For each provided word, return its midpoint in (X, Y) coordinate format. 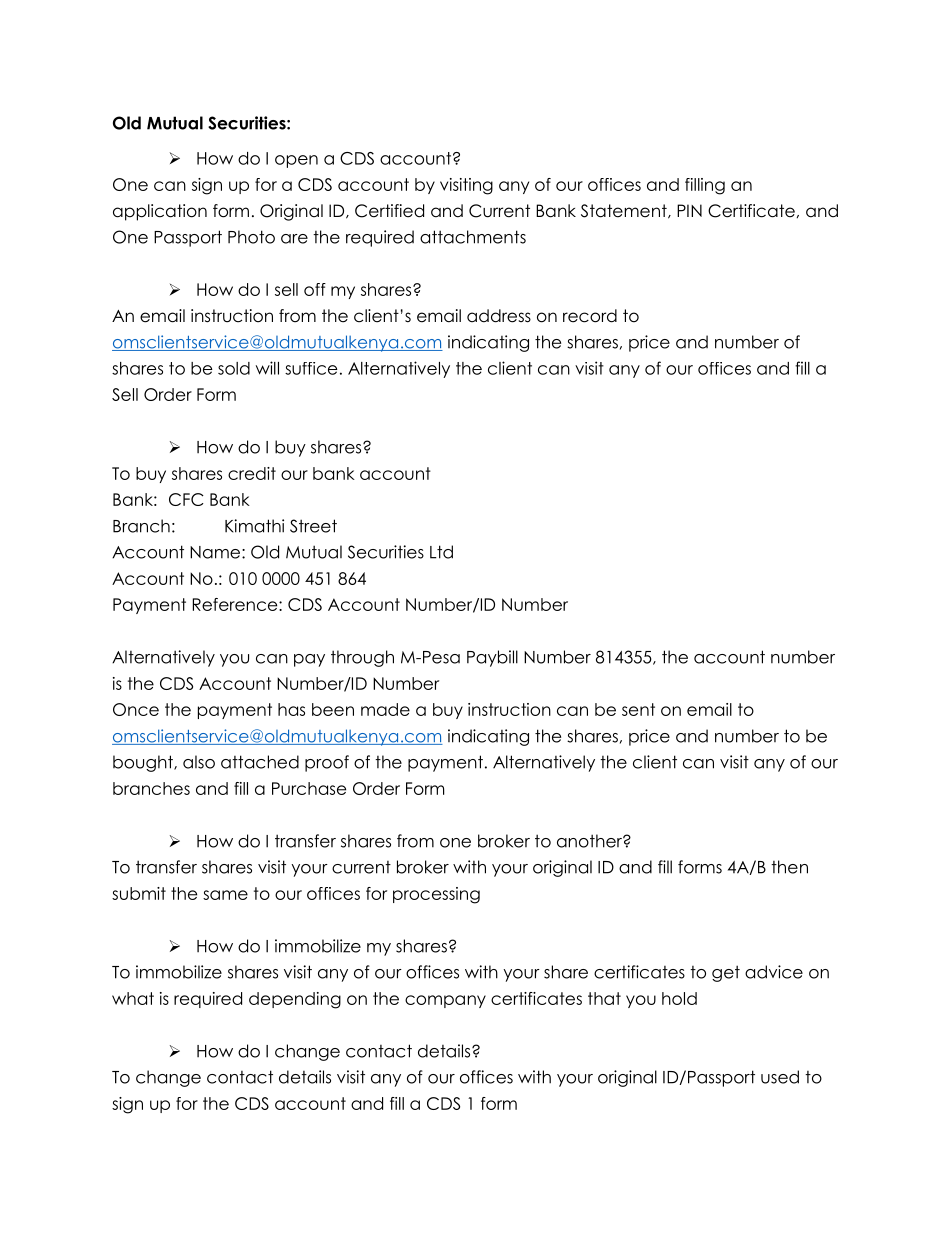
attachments (473, 237)
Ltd (441, 552)
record (590, 316)
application (160, 212)
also (199, 762)
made (385, 709)
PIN (689, 210)
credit (252, 473)
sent (638, 709)
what (133, 998)
